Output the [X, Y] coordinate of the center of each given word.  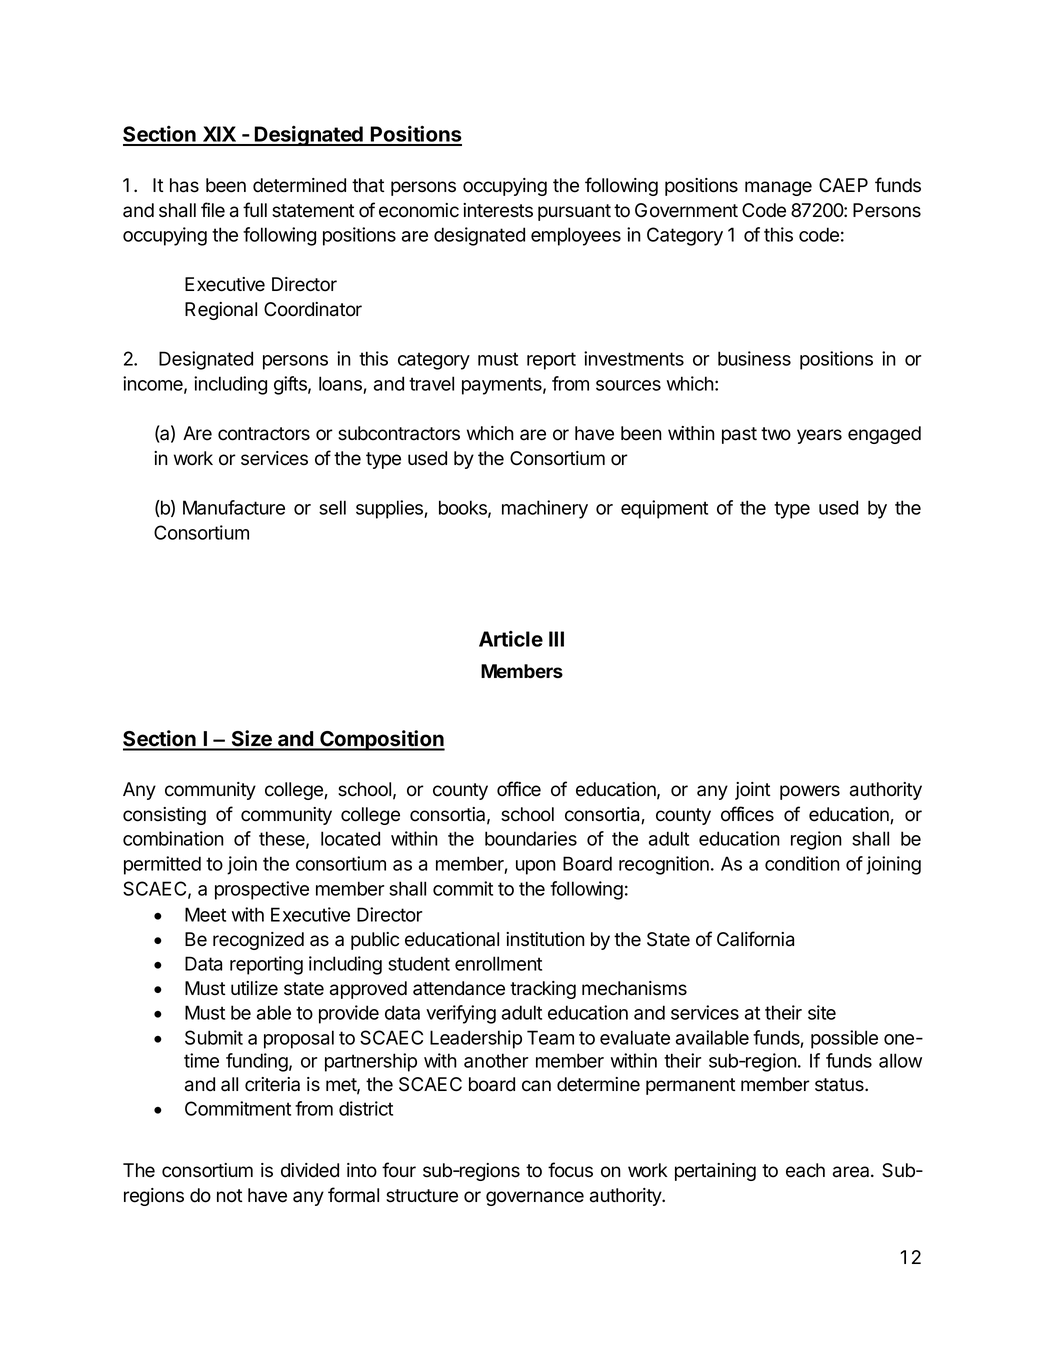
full [255, 209]
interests [498, 210]
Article [511, 639]
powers [810, 792]
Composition [381, 740]
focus [570, 1170]
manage [778, 188]
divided [310, 1170]
